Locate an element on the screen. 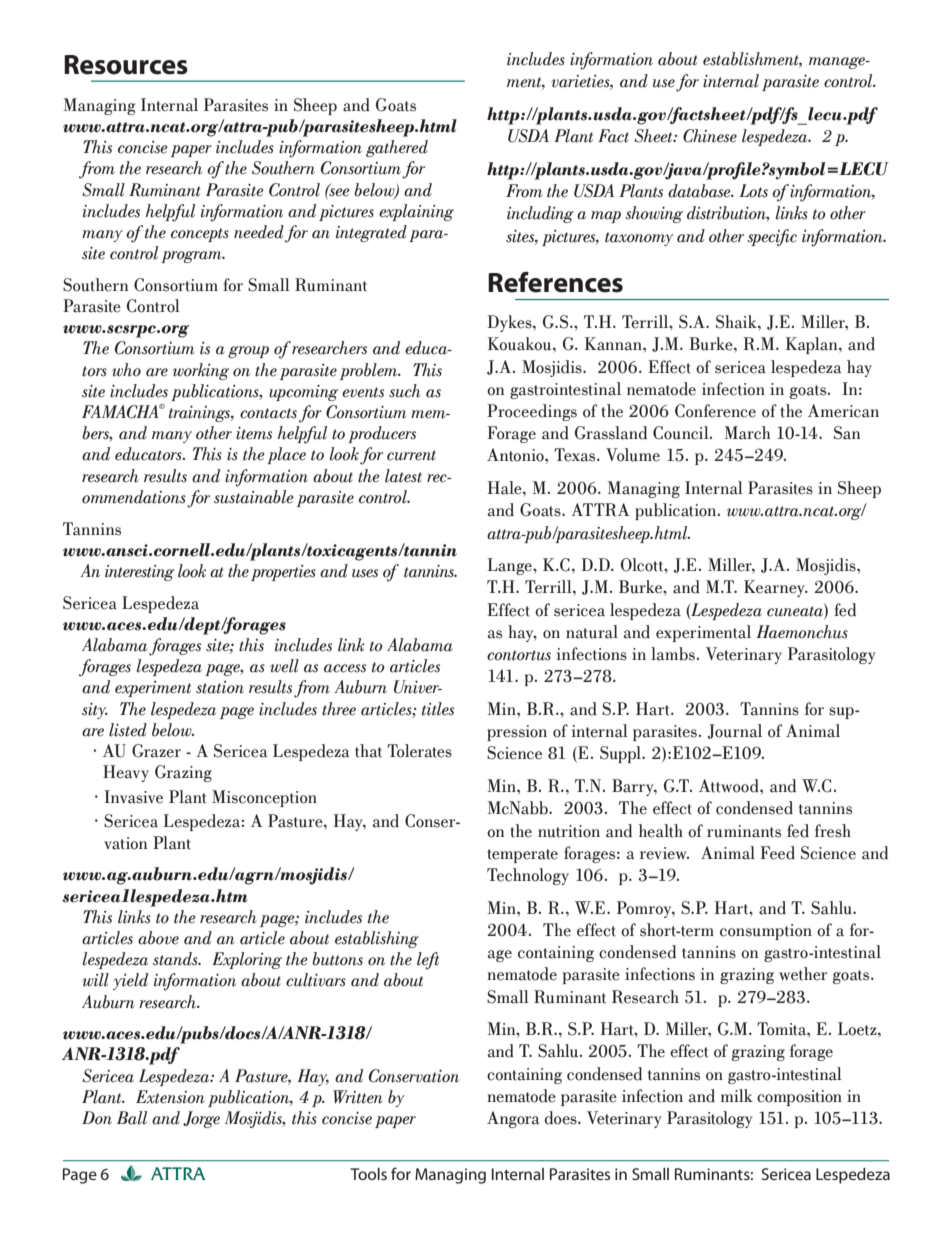 The width and height of the screenshot is (952, 1233). Chinese is located at coordinates (710, 136).
